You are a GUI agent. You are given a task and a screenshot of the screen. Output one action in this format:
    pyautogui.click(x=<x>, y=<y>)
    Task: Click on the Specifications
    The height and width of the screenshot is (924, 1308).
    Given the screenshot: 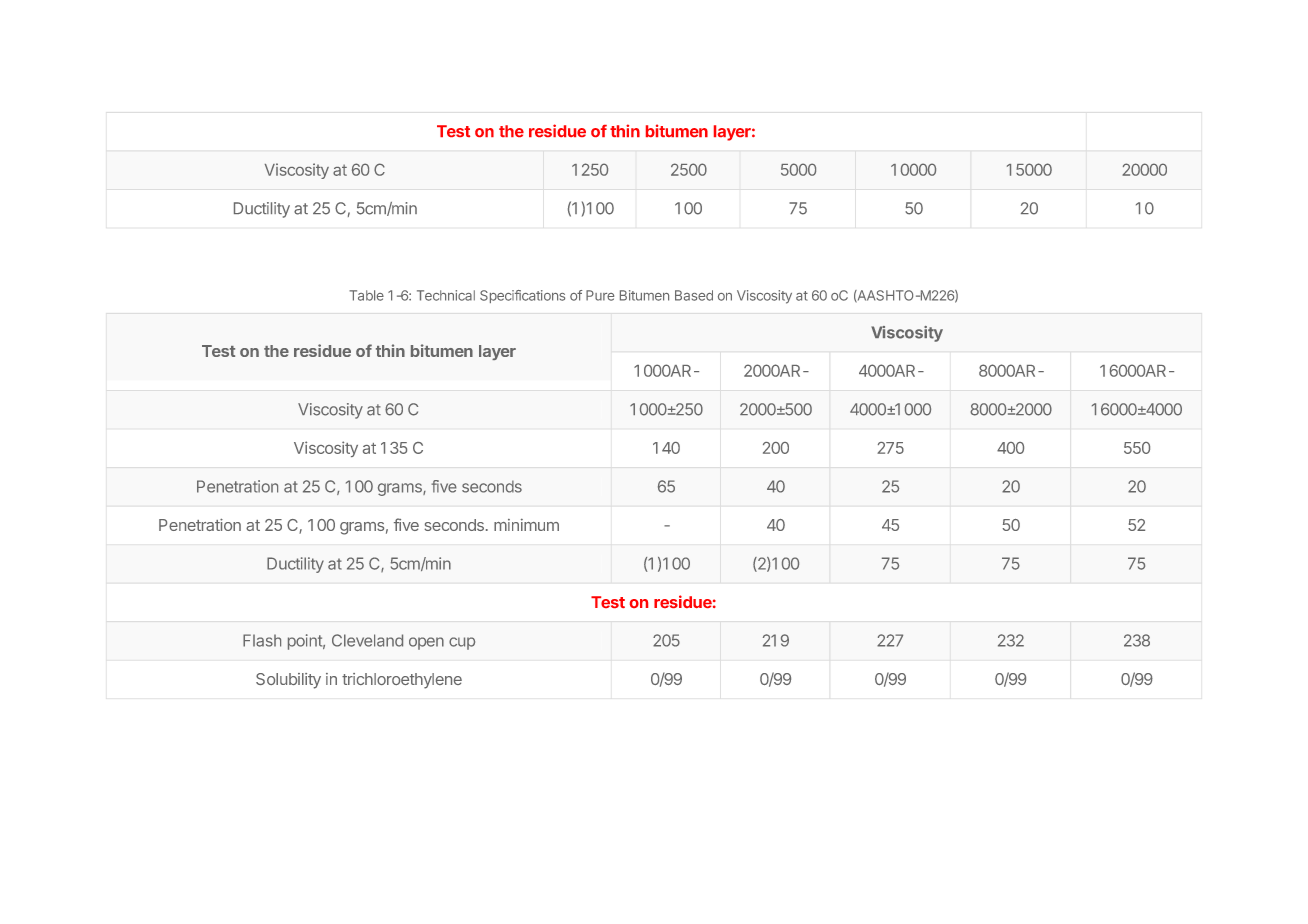 What is the action you would take?
    pyautogui.click(x=522, y=296)
